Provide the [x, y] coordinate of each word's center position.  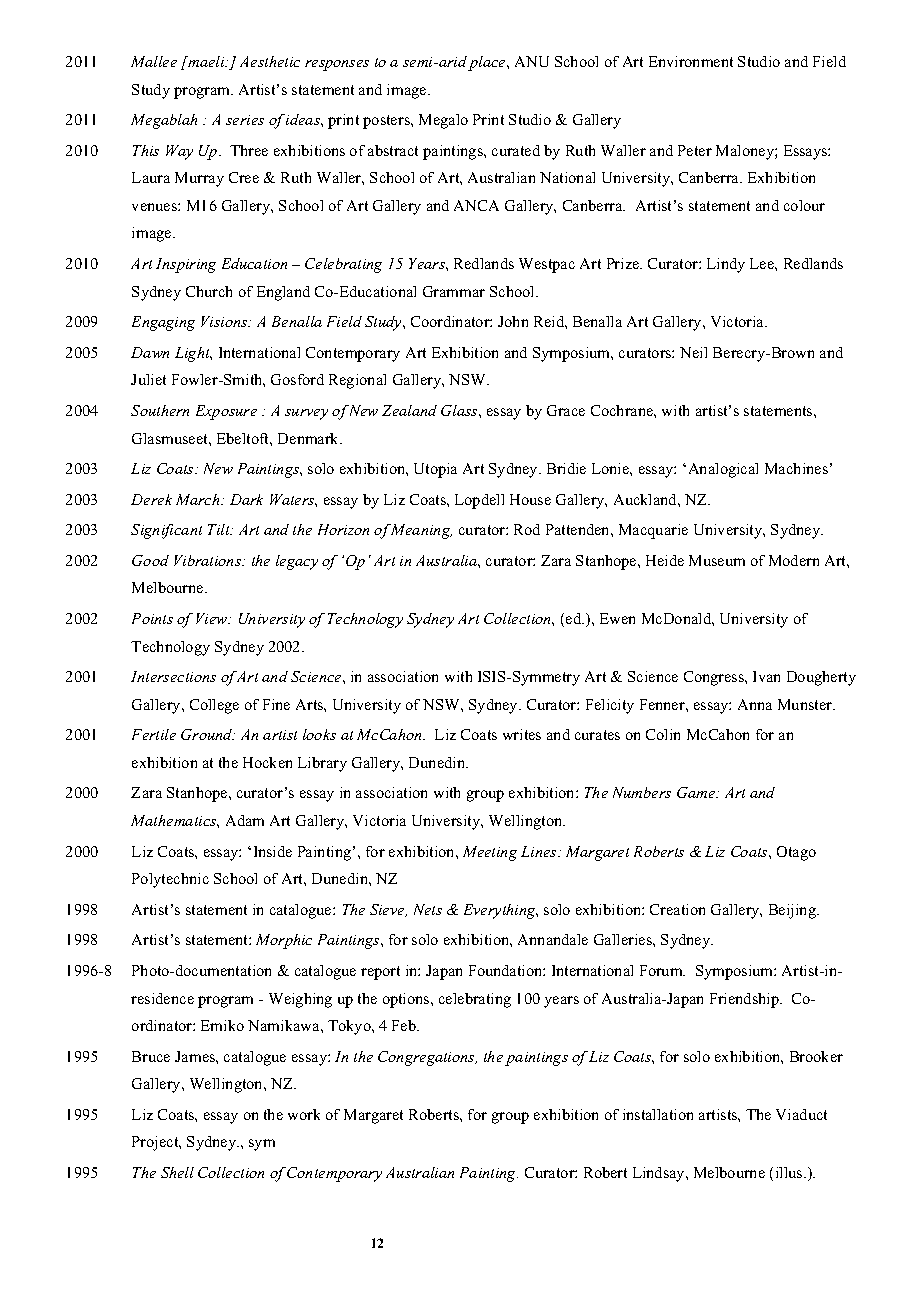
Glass [460, 410]
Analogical [723, 470]
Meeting [490, 853]
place [488, 63]
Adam [245, 820]
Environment [691, 61]
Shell [177, 1172]
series [245, 120]
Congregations [427, 1058]
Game [697, 792]
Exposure [226, 412]
